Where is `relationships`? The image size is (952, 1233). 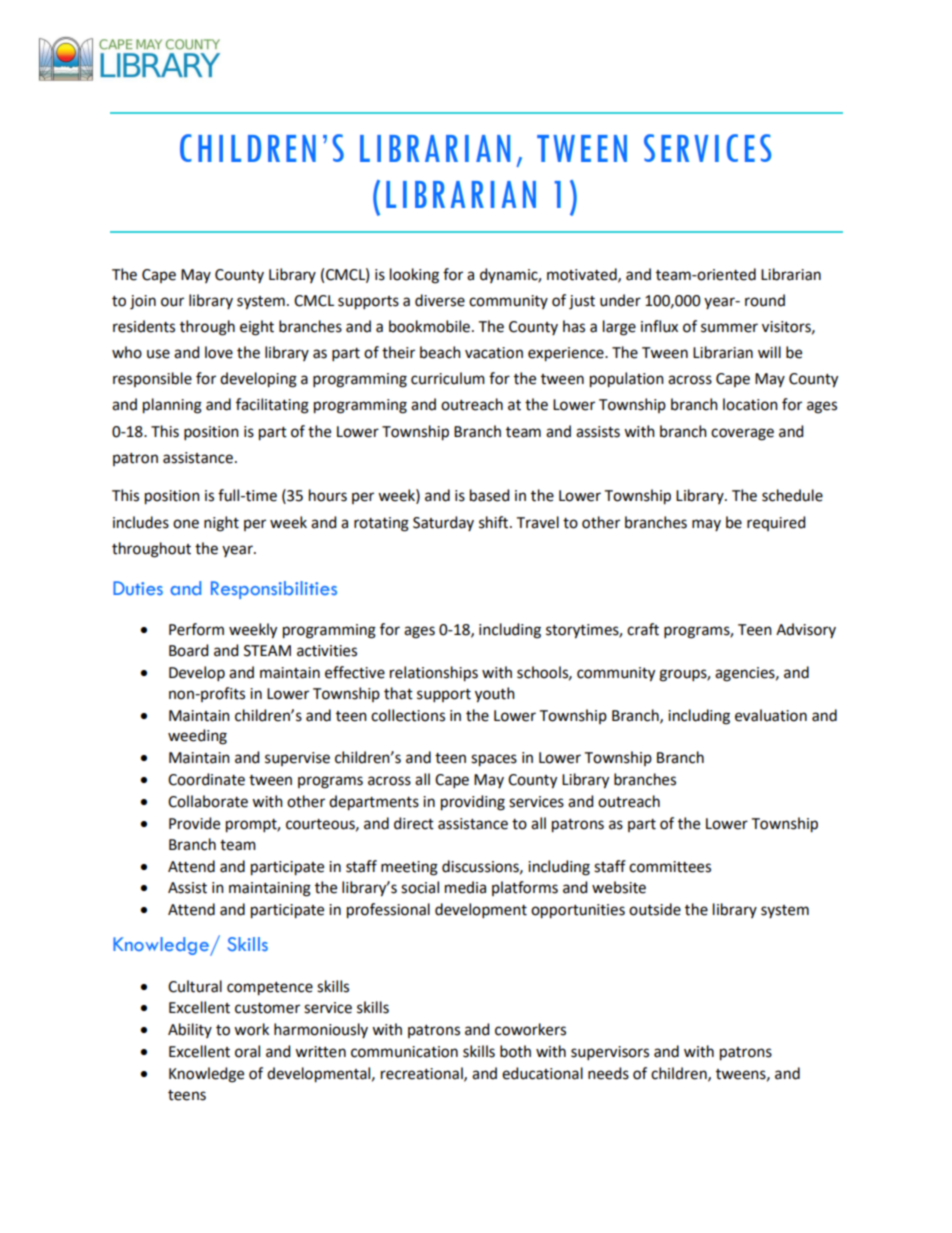
relationships is located at coordinates (434, 674).
